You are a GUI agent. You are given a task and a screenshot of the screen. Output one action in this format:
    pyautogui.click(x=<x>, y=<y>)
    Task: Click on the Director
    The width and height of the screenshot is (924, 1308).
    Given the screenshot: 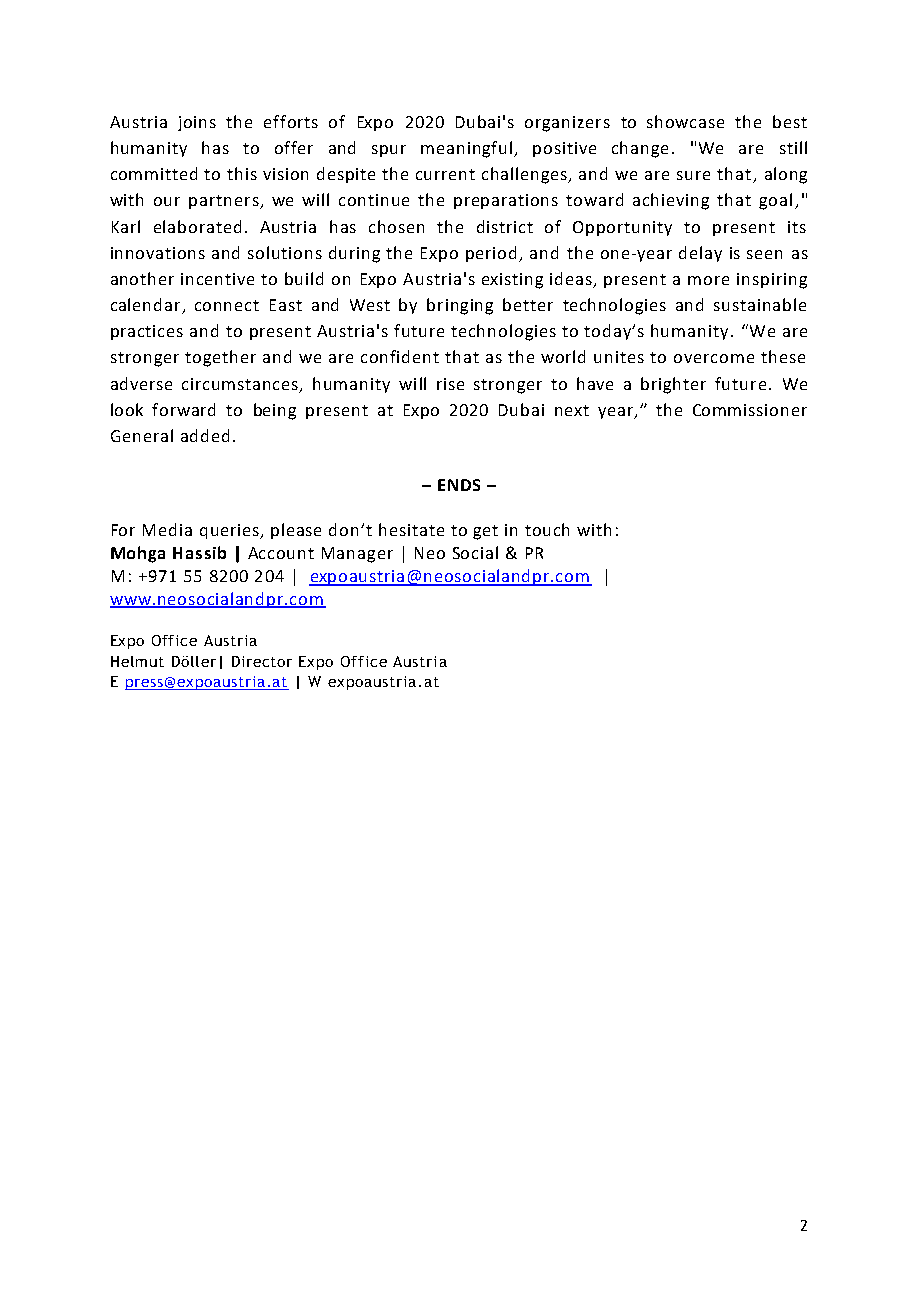 What is the action you would take?
    pyautogui.click(x=262, y=661)
